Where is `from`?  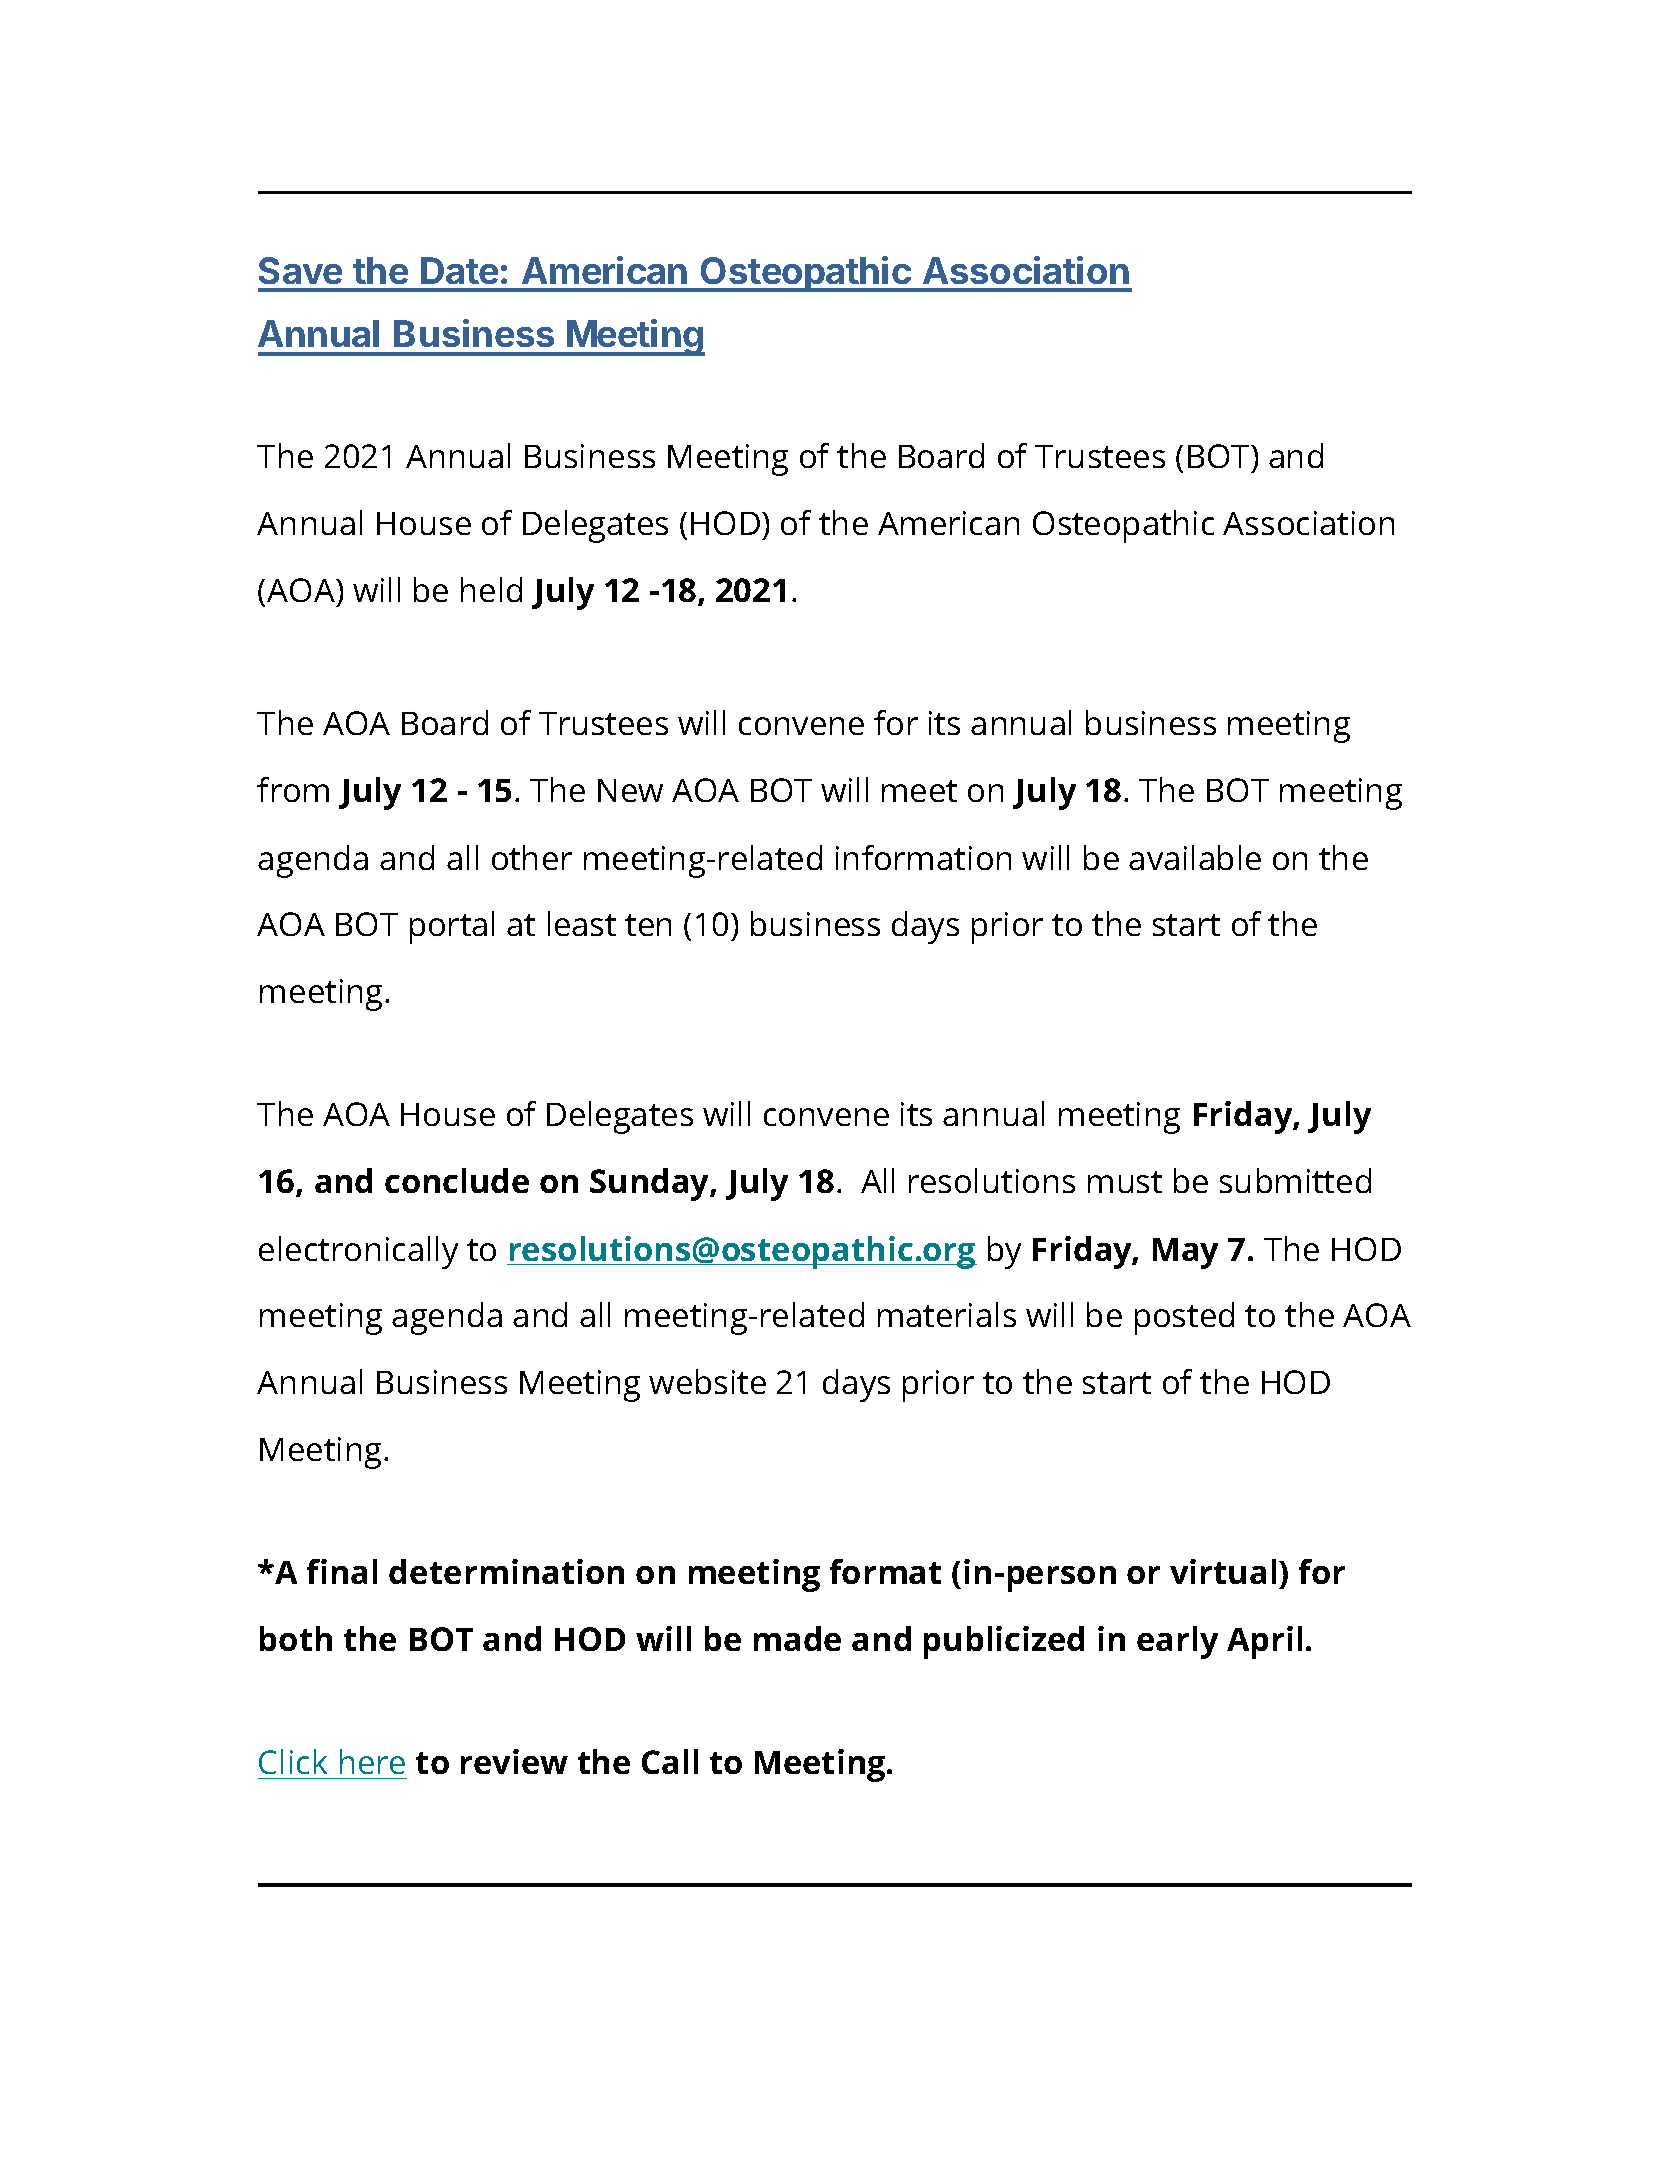 from is located at coordinates (293, 789).
